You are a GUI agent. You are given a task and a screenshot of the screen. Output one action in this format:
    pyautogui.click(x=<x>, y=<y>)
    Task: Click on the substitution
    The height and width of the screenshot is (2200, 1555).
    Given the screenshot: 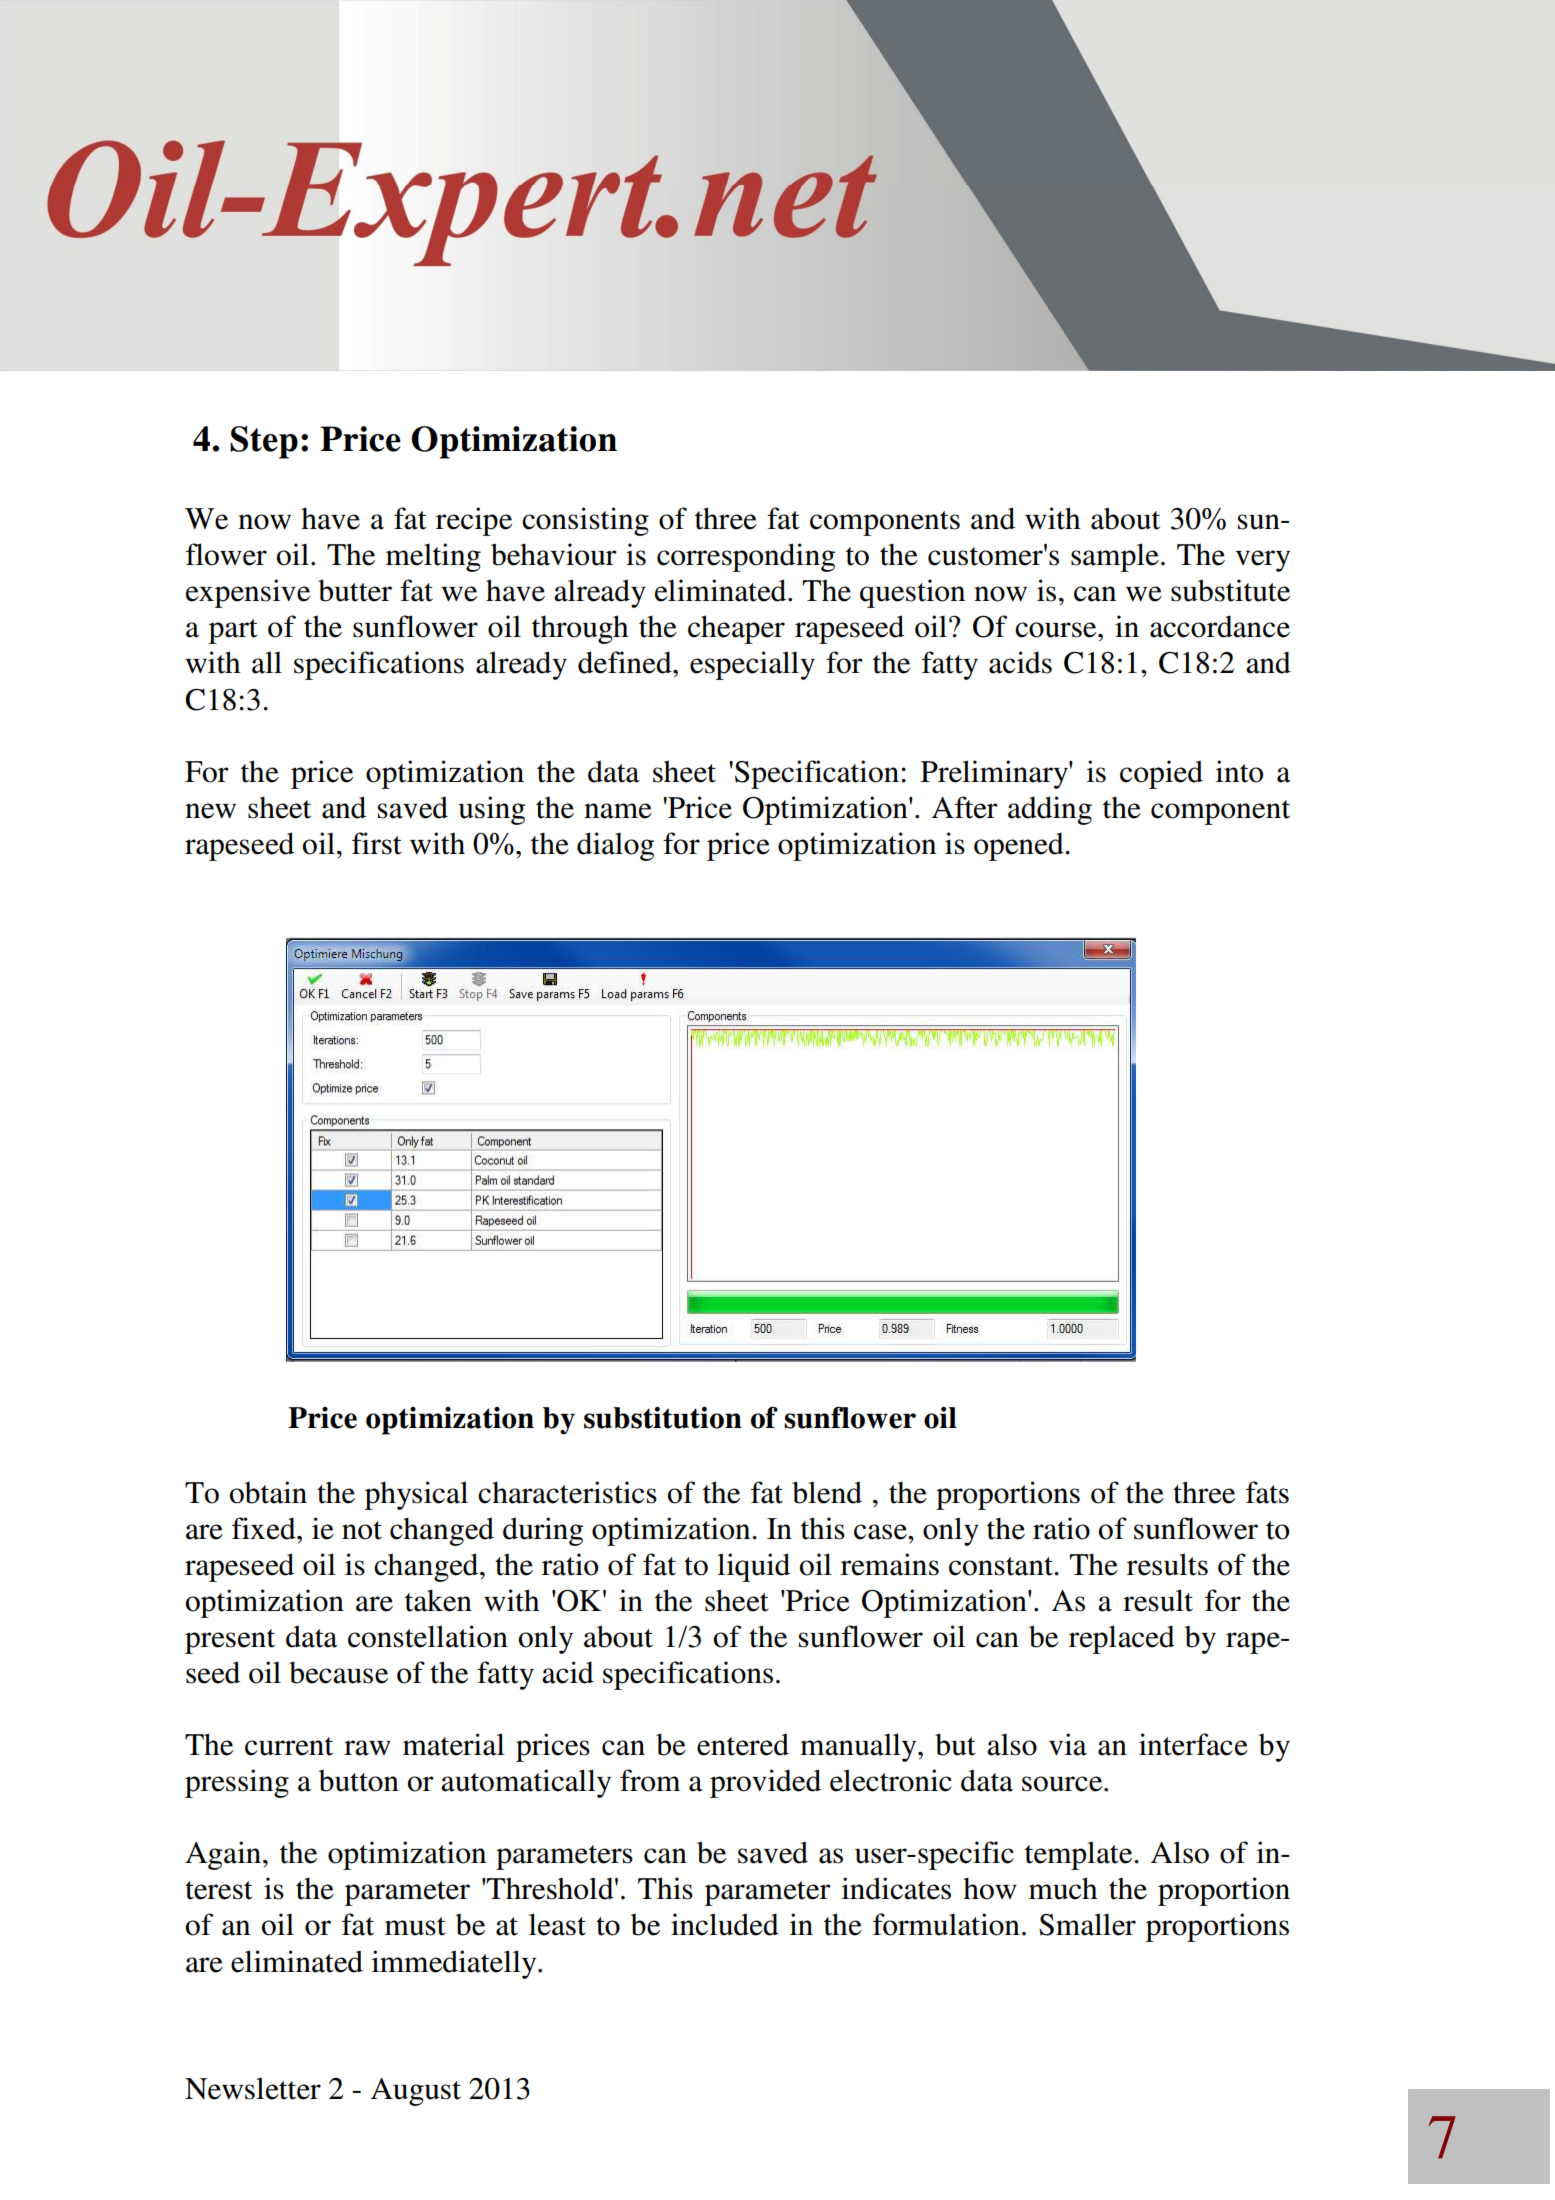 What is the action you would take?
    pyautogui.click(x=663, y=1418)
